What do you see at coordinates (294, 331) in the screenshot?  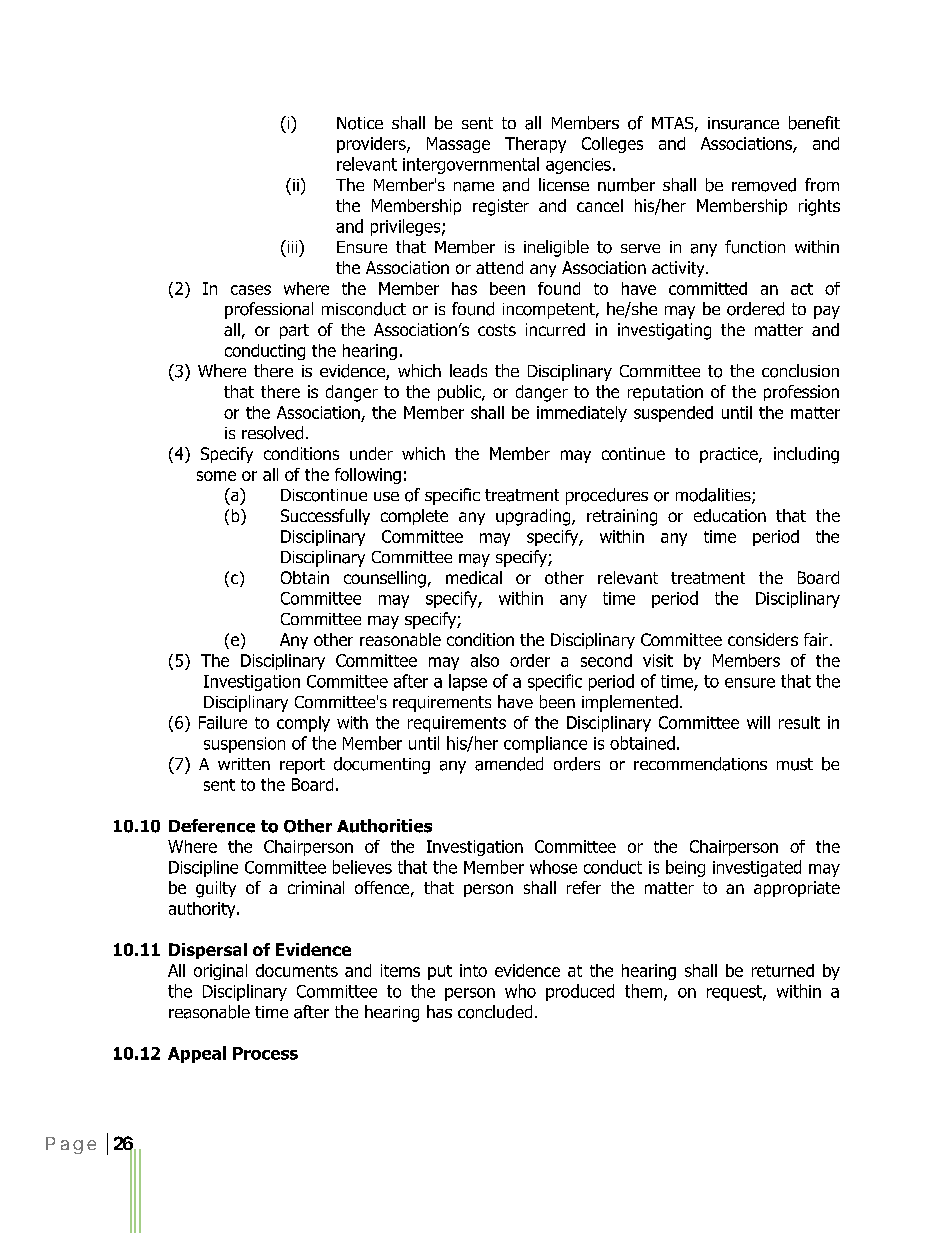 I see `part` at bounding box center [294, 331].
